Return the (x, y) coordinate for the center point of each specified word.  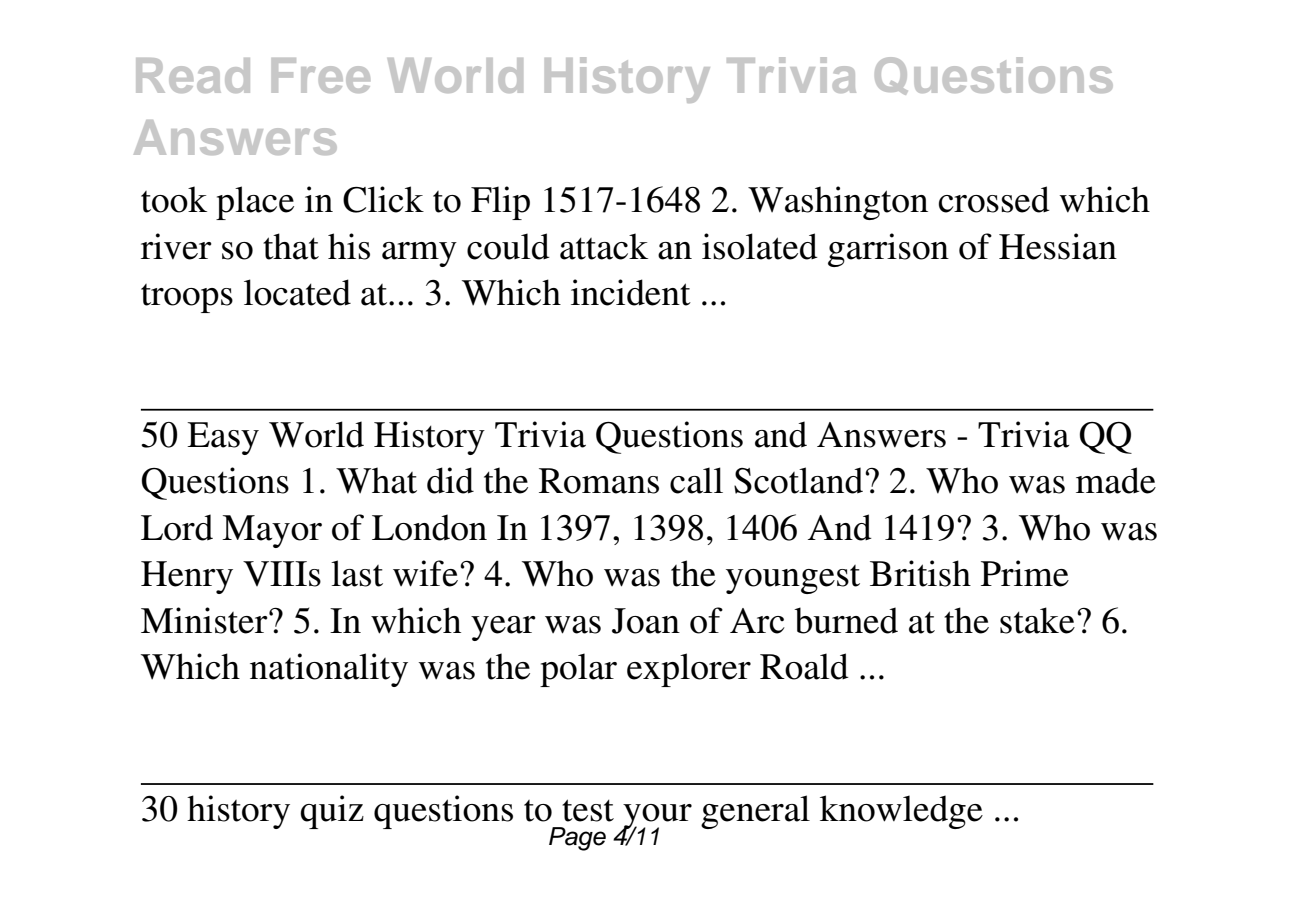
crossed (994, 199)
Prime (1025, 573)
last (357, 573)
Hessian (1058, 246)
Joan (646, 621)
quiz (332, 812)
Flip (500, 203)
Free (321, 75)
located (297, 292)
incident (631, 292)
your (656, 817)
